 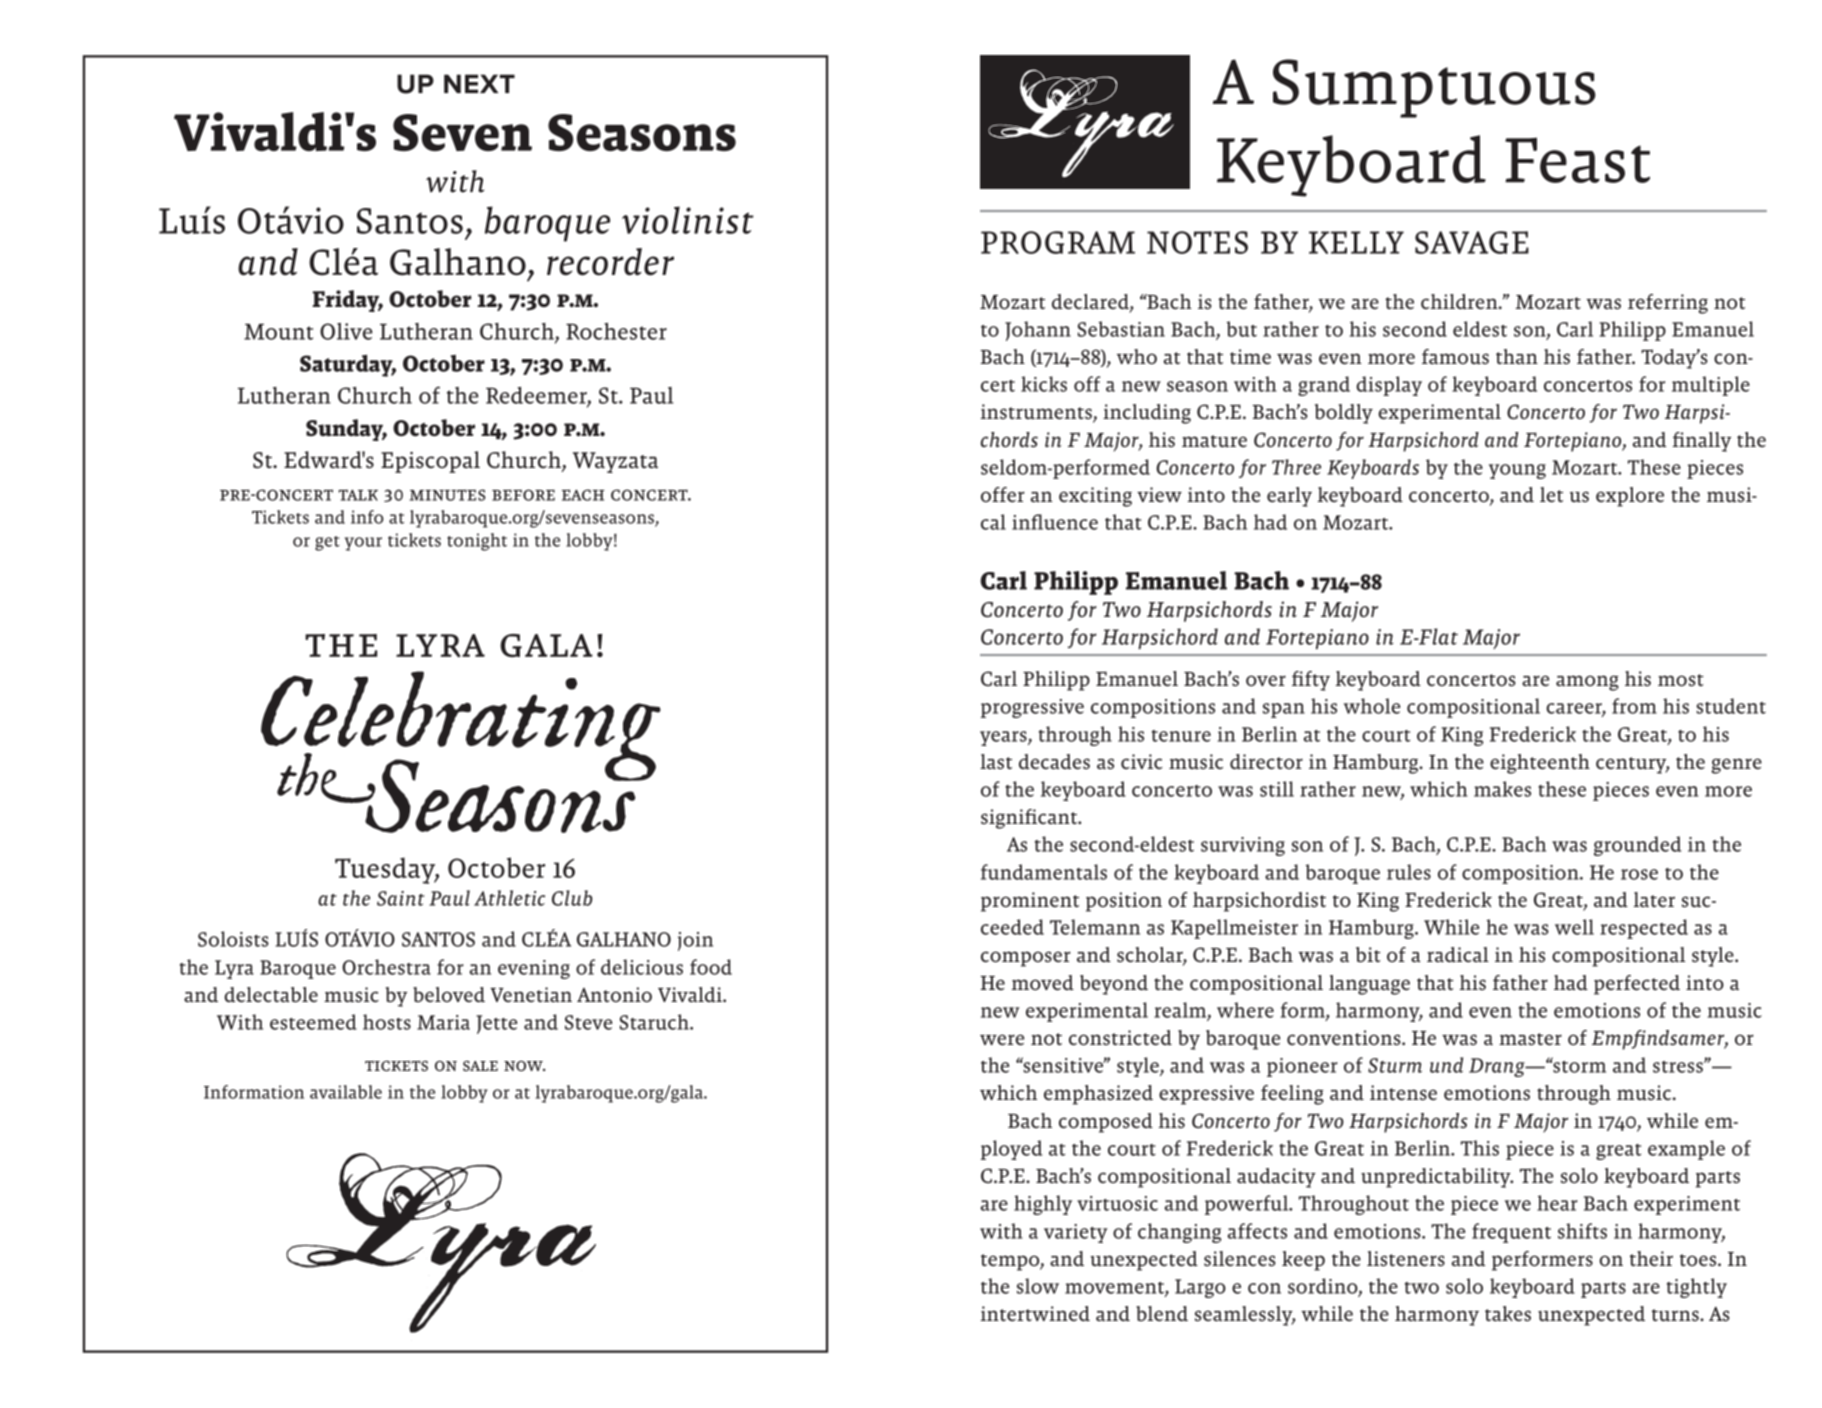 I want to click on Celebrating, so click(x=461, y=727).
